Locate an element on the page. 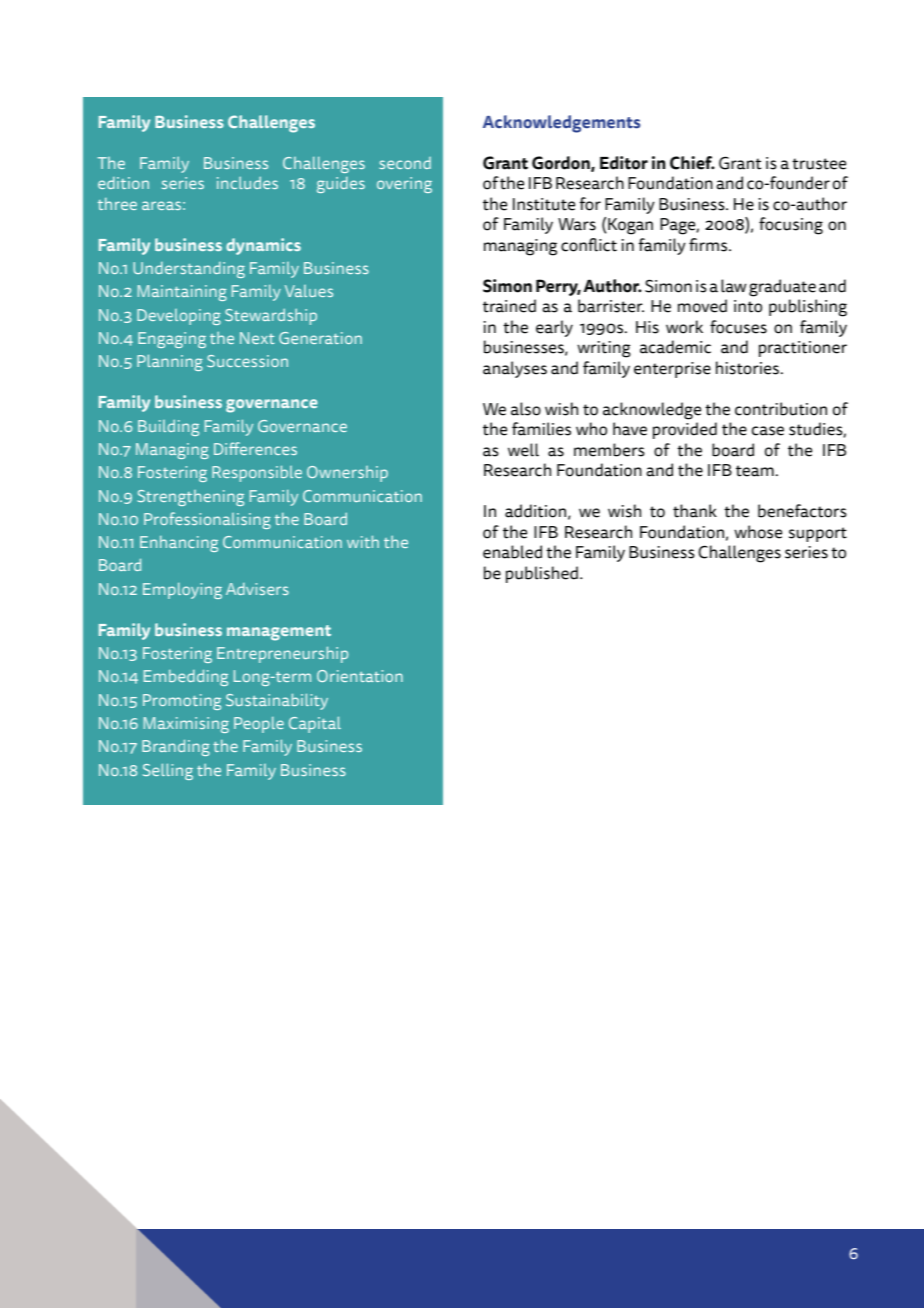 The height and width of the document is (1308, 924). published is located at coordinates (542, 574).
